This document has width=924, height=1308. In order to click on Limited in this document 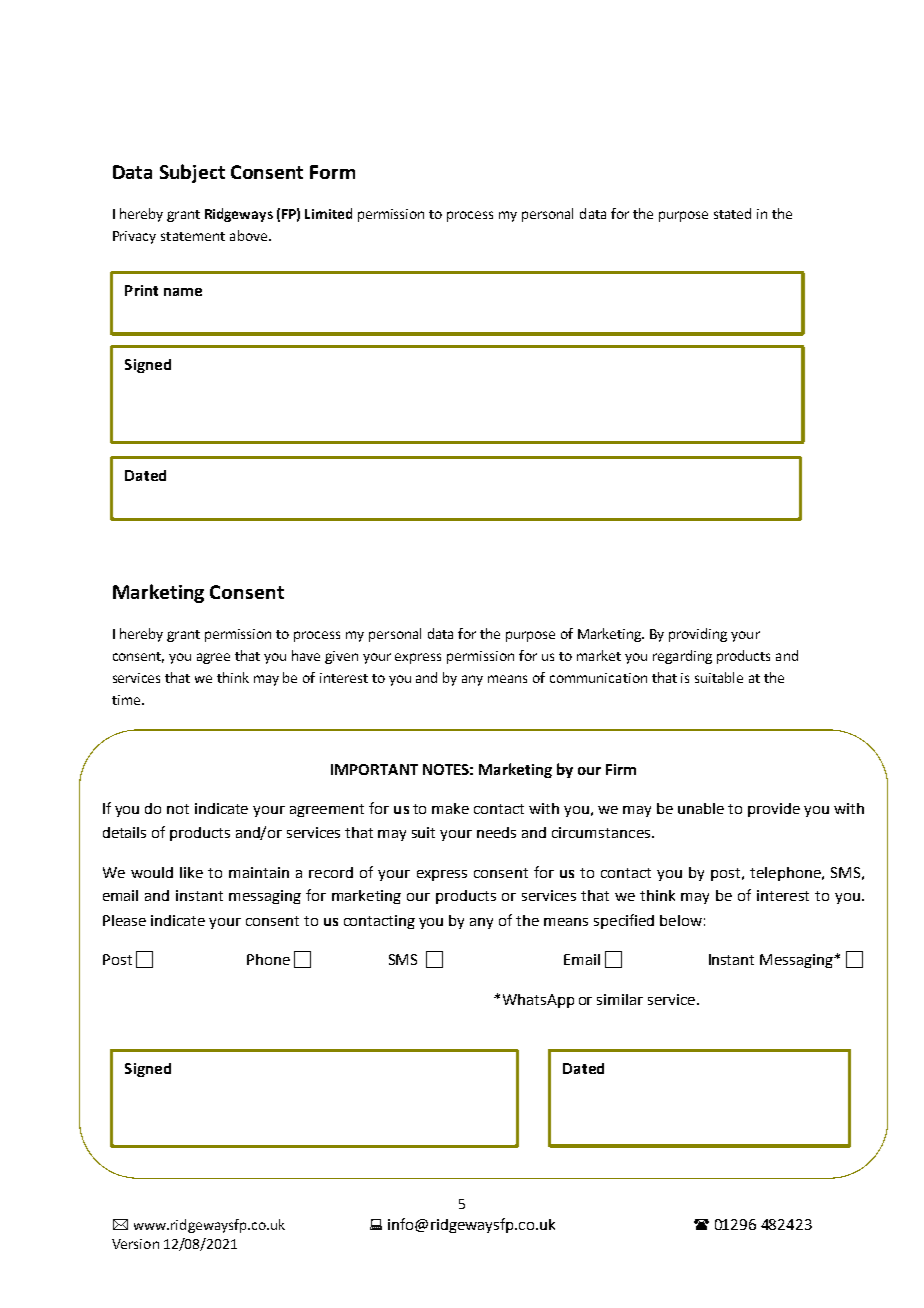, I will do `click(328, 213)`.
